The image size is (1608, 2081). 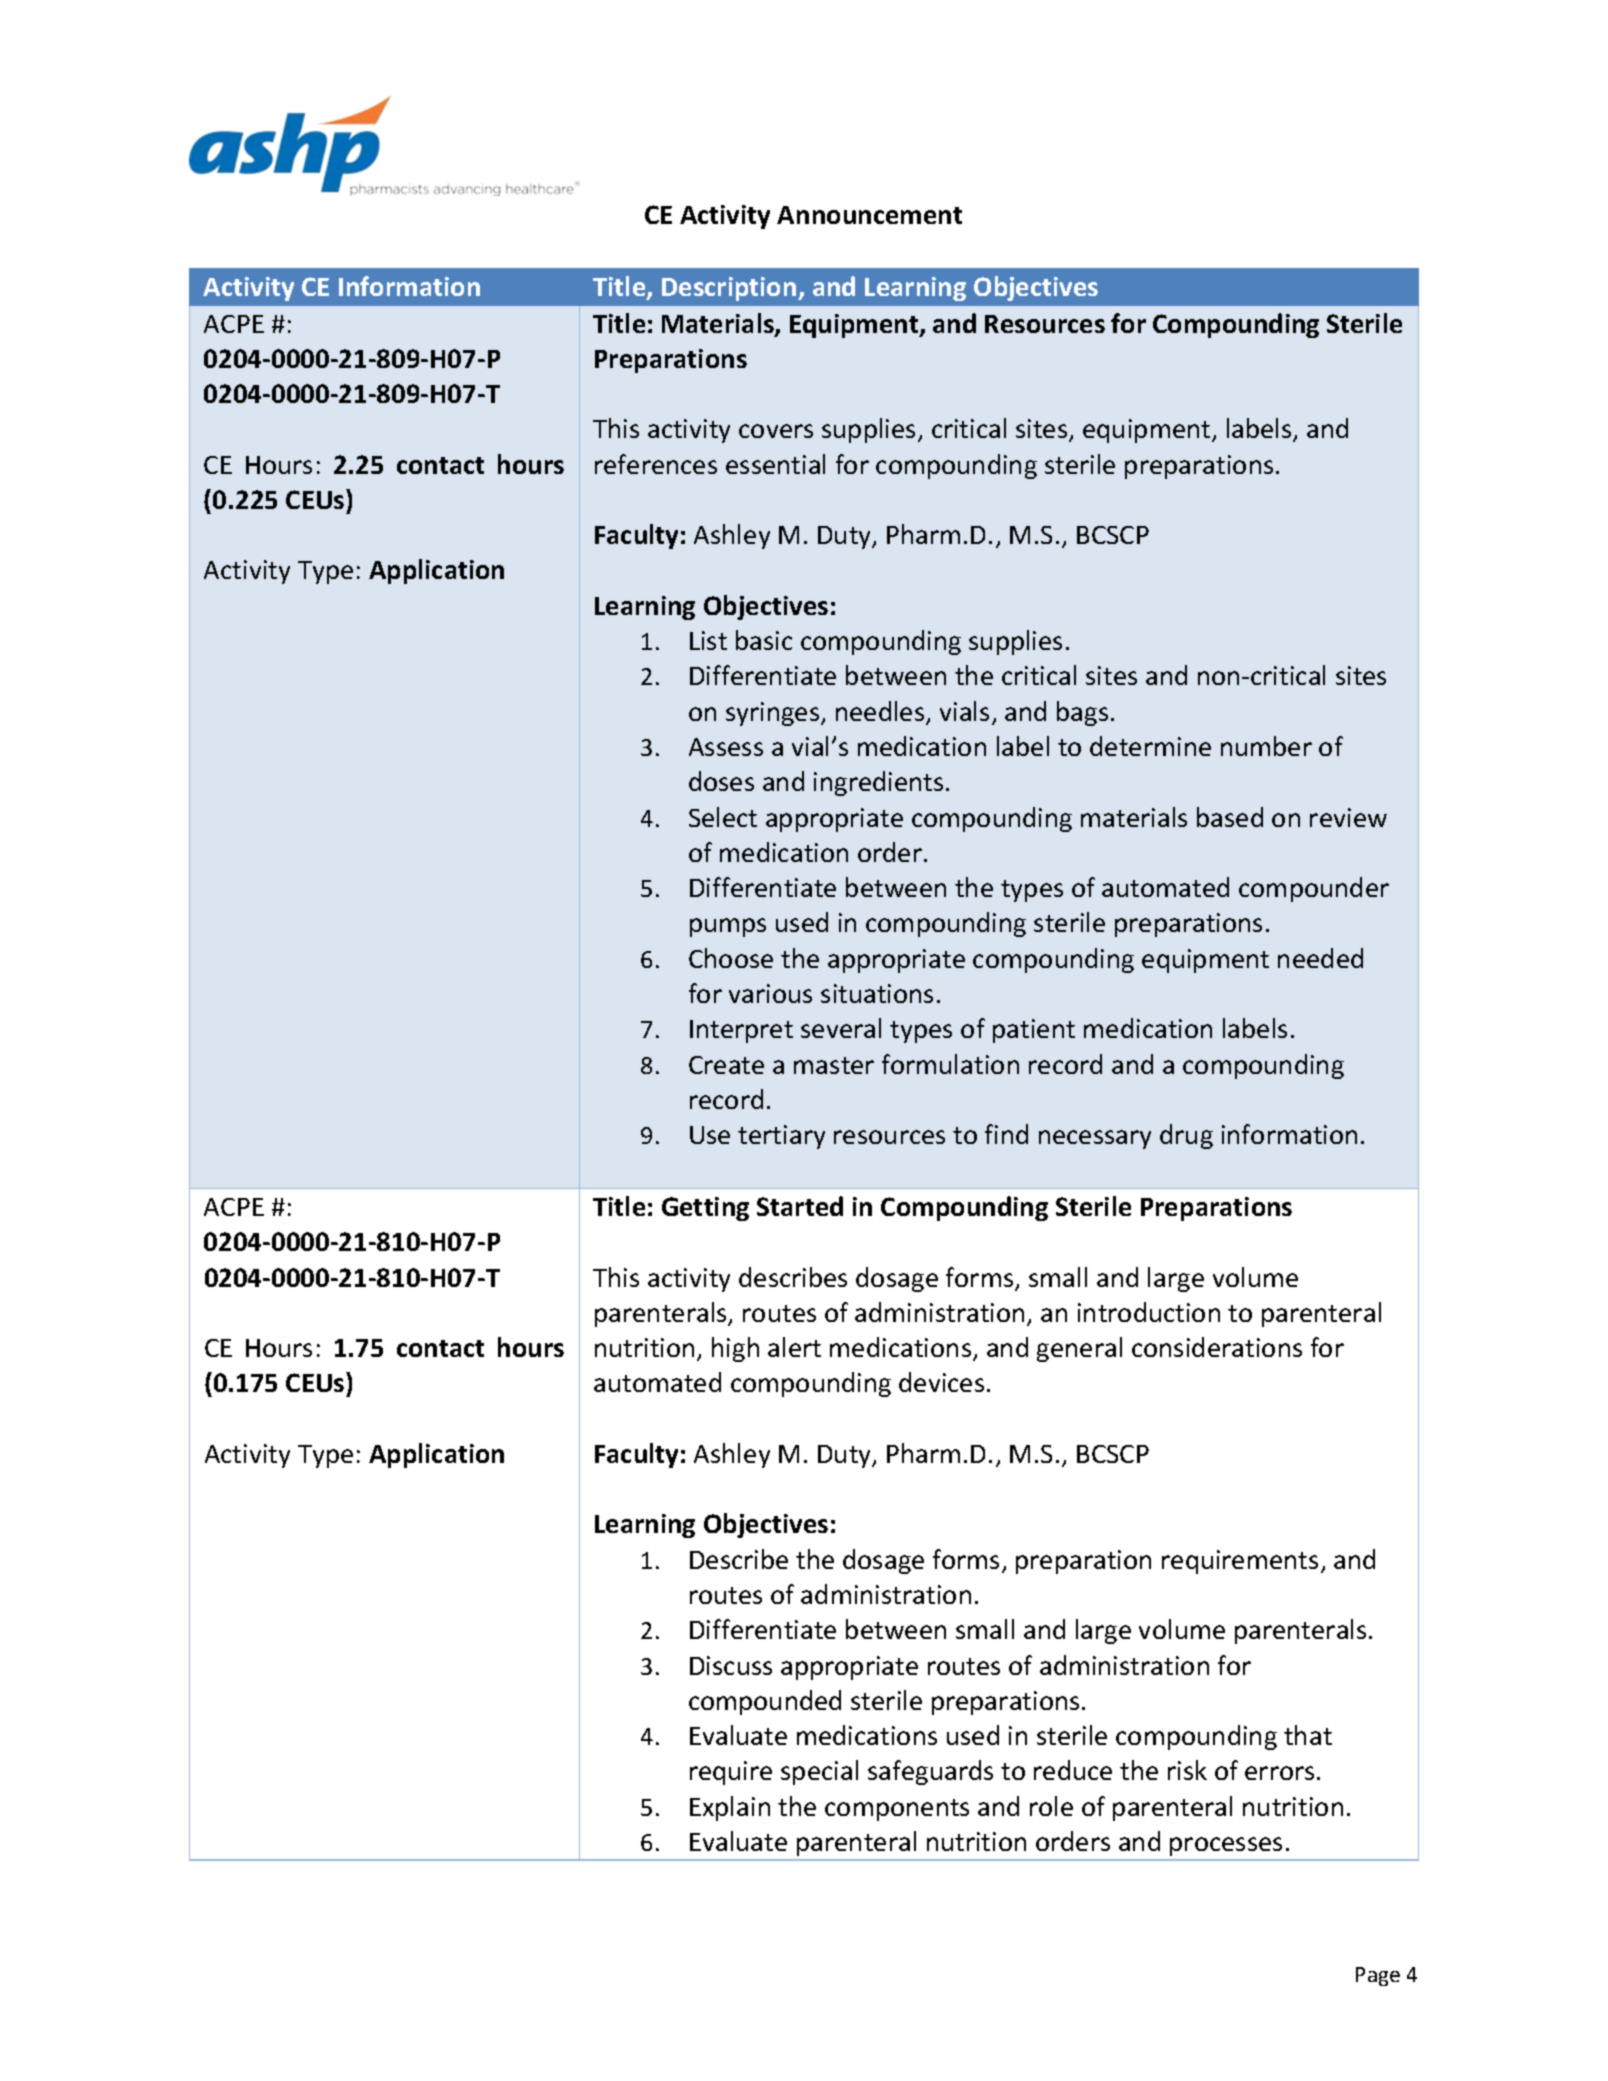 I want to click on review, so click(x=1348, y=817).
